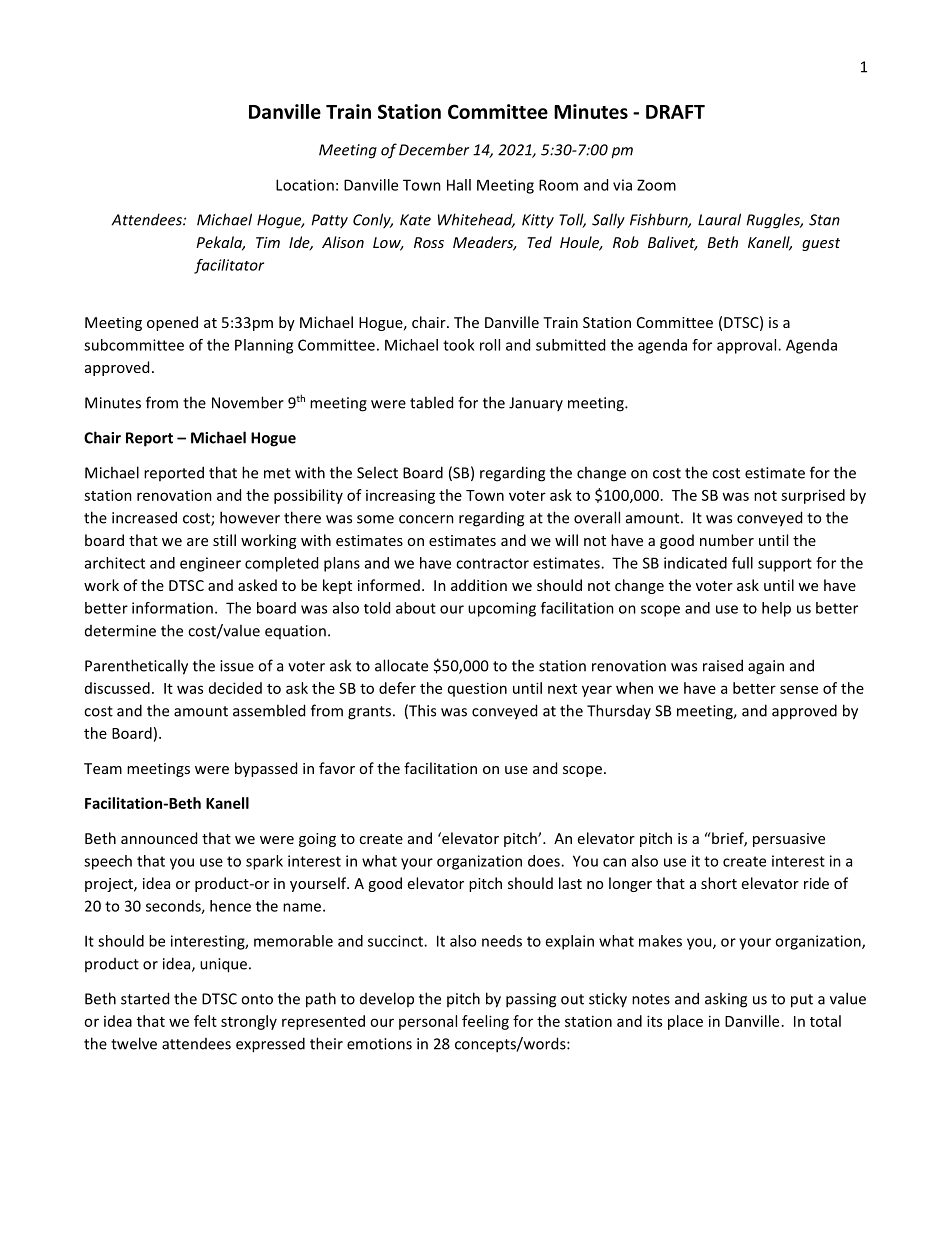  I want to click on took, so click(458, 345).
